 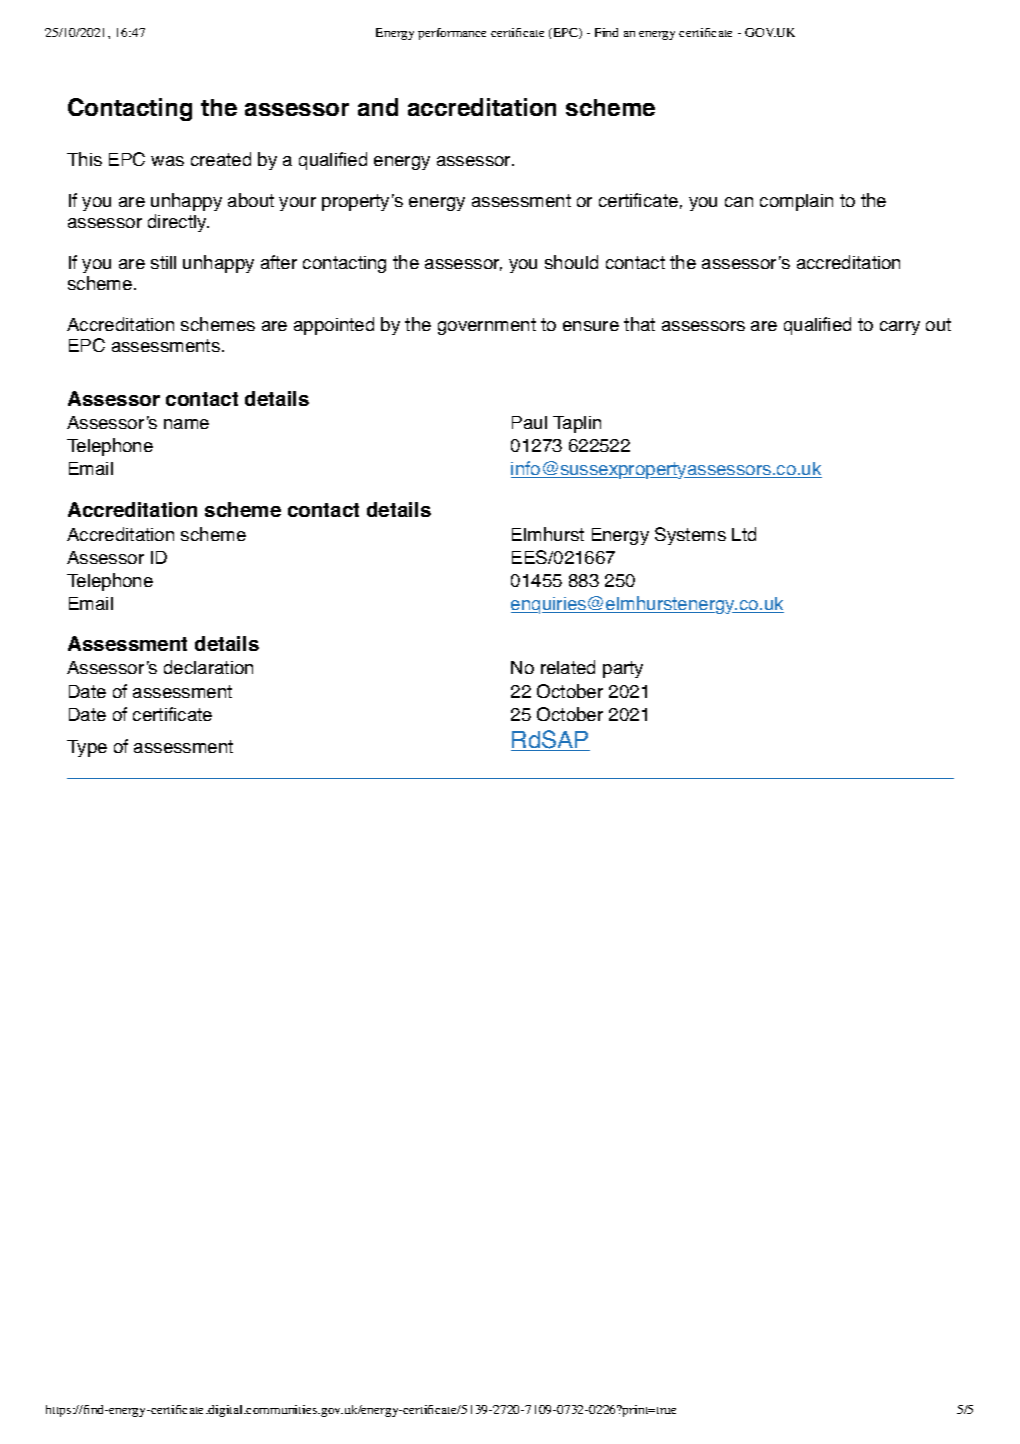 What do you see at coordinates (900, 328) in the screenshot?
I see `carry` at bounding box center [900, 328].
